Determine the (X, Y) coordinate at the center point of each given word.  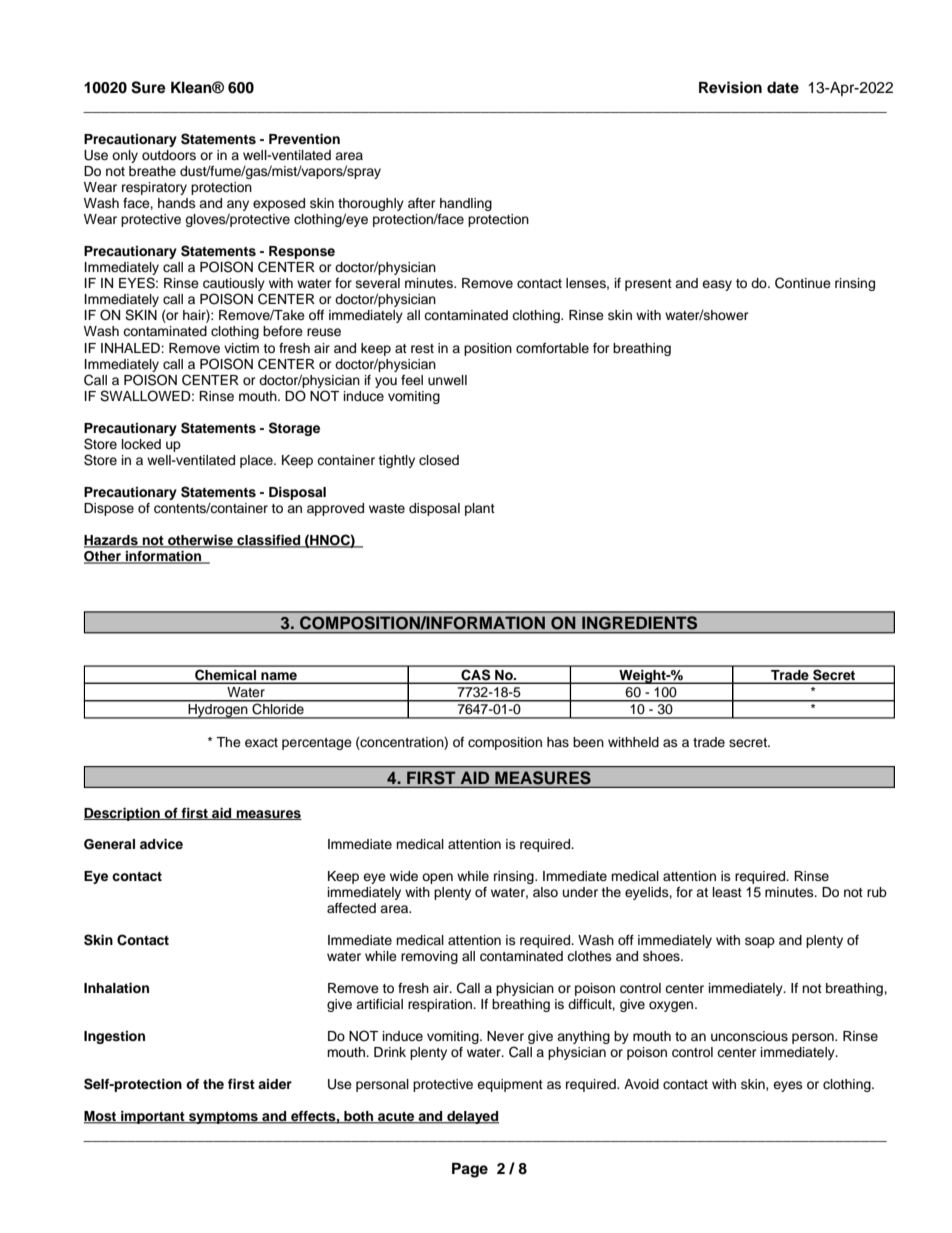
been (588, 742)
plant (480, 509)
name (279, 677)
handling (466, 204)
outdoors (169, 155)
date (783, 87)
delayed (472, 1117)
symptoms (223, 1118)
